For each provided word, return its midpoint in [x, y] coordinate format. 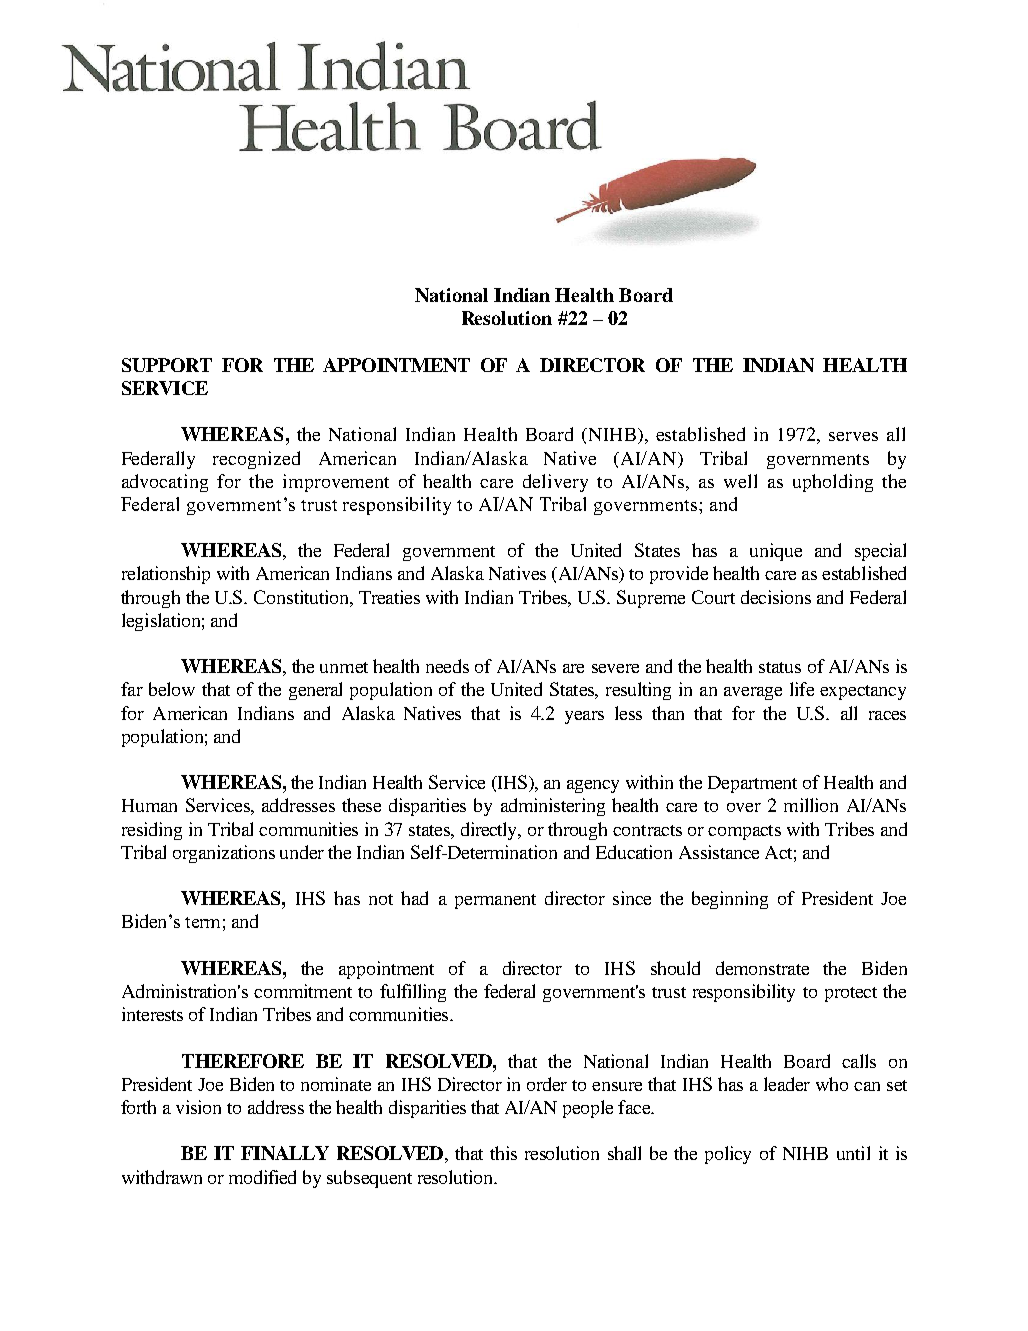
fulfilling [413, 993]
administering [553, 807]
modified [262, 1177]
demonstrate [762, 968]
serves [853, 436]
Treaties [389, 597]
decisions [776, 597]
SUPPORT [167, 365]
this [503, 1153]
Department [752, 784]
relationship [166, 575]
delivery [555, 483]
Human [149, 805]
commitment [303, 991]
